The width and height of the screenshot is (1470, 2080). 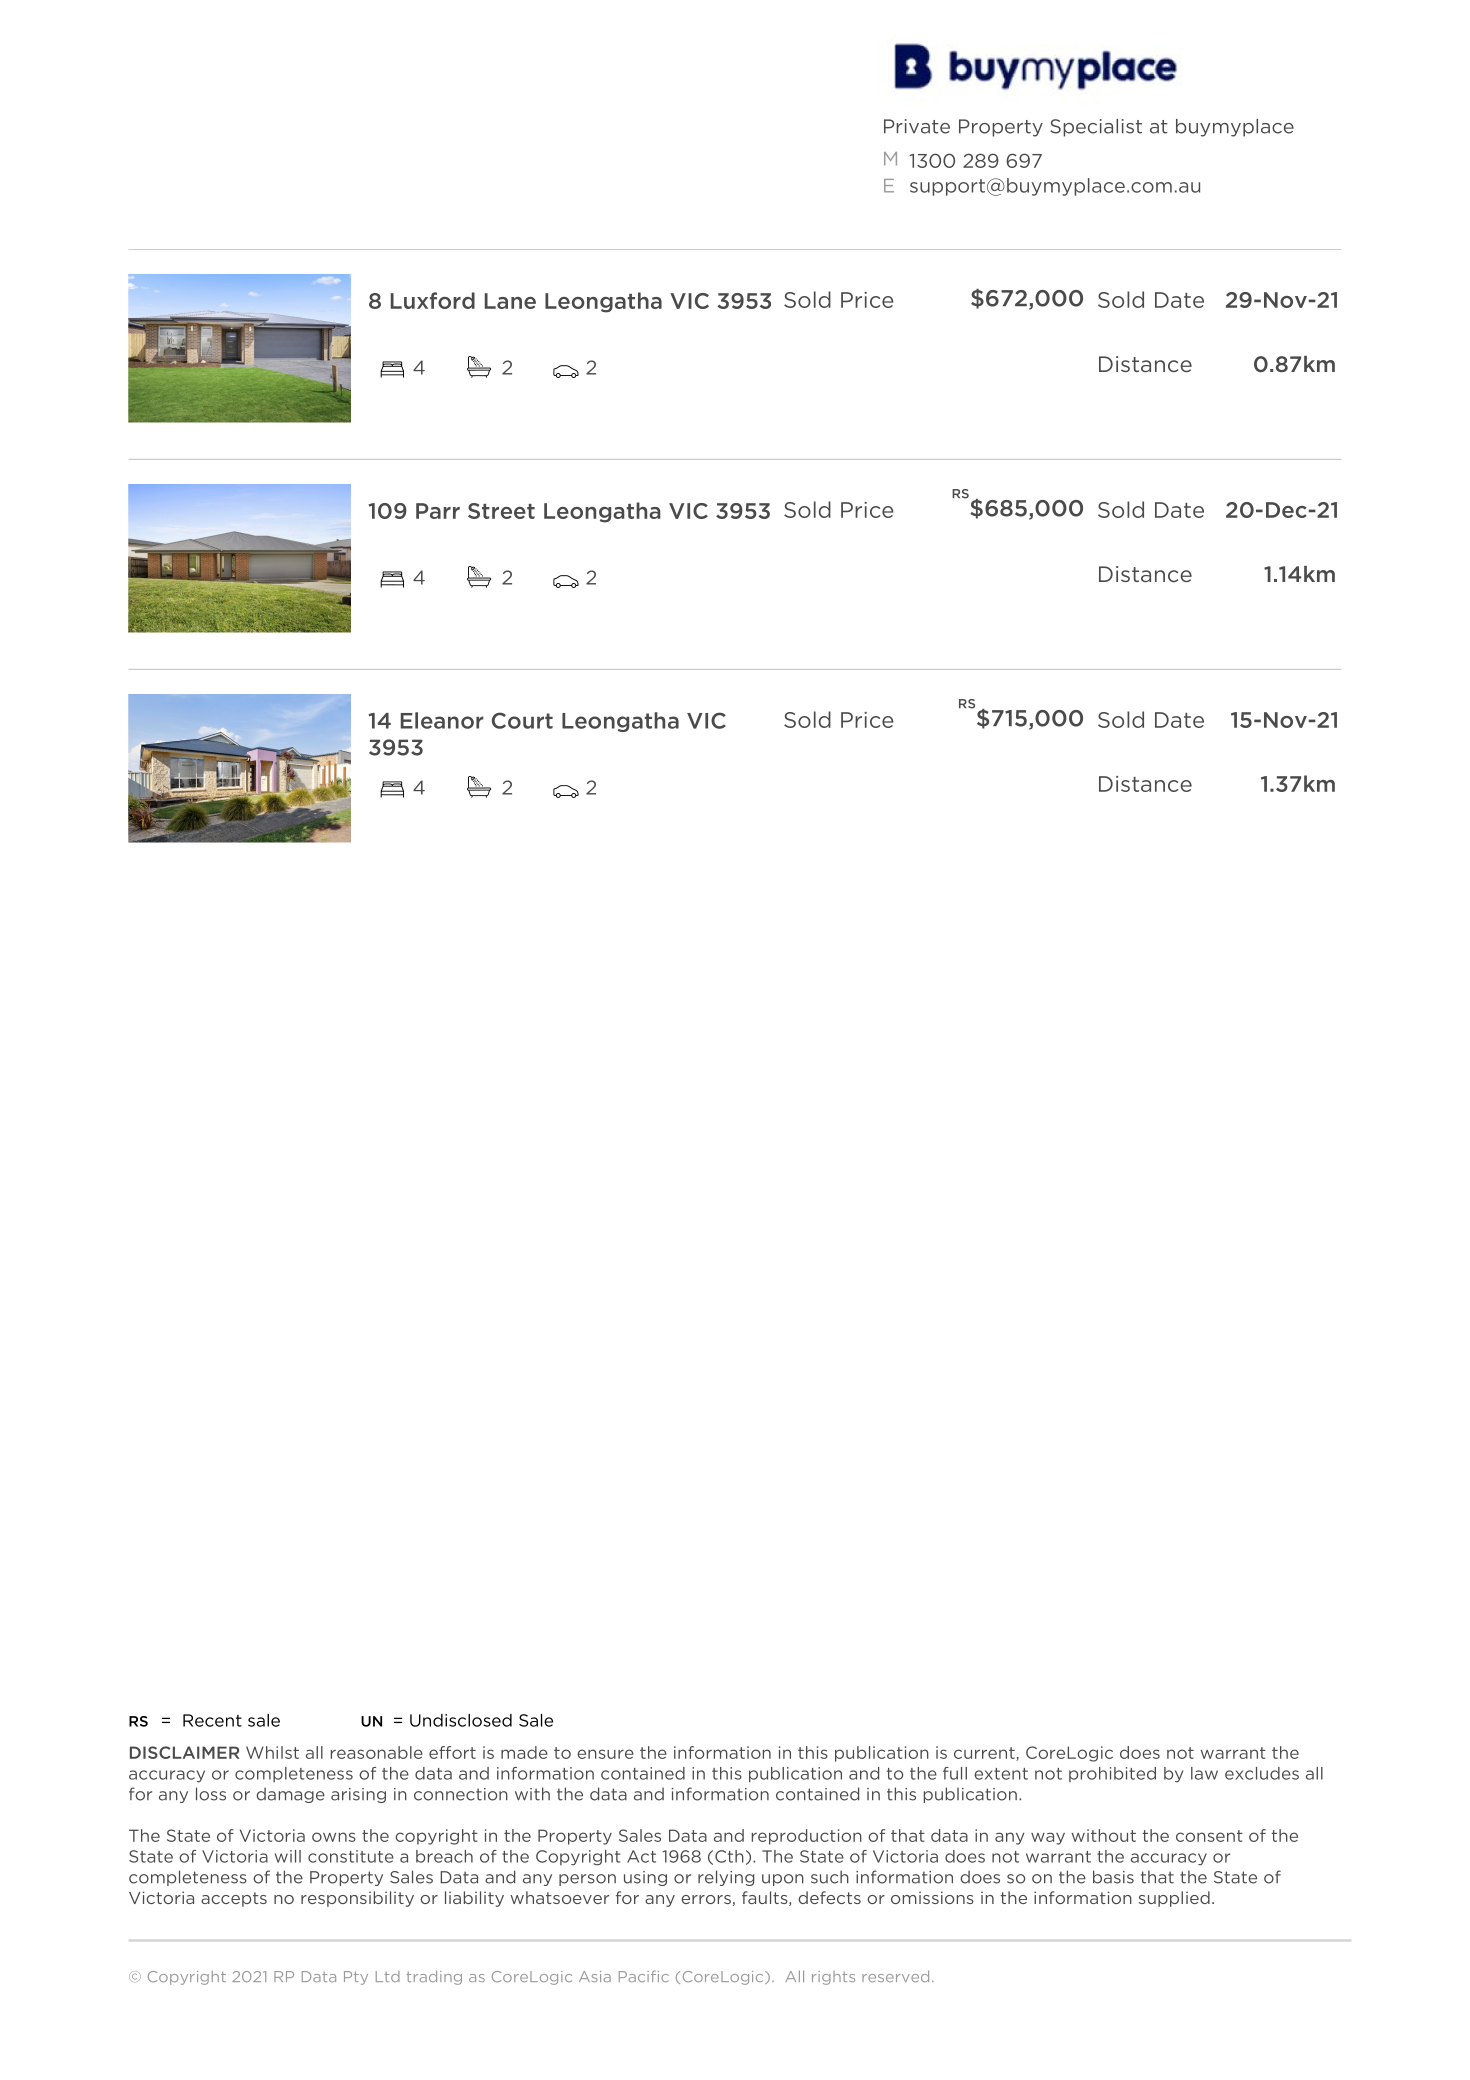 I want to click on Lane, so click(x=510, y=301).
